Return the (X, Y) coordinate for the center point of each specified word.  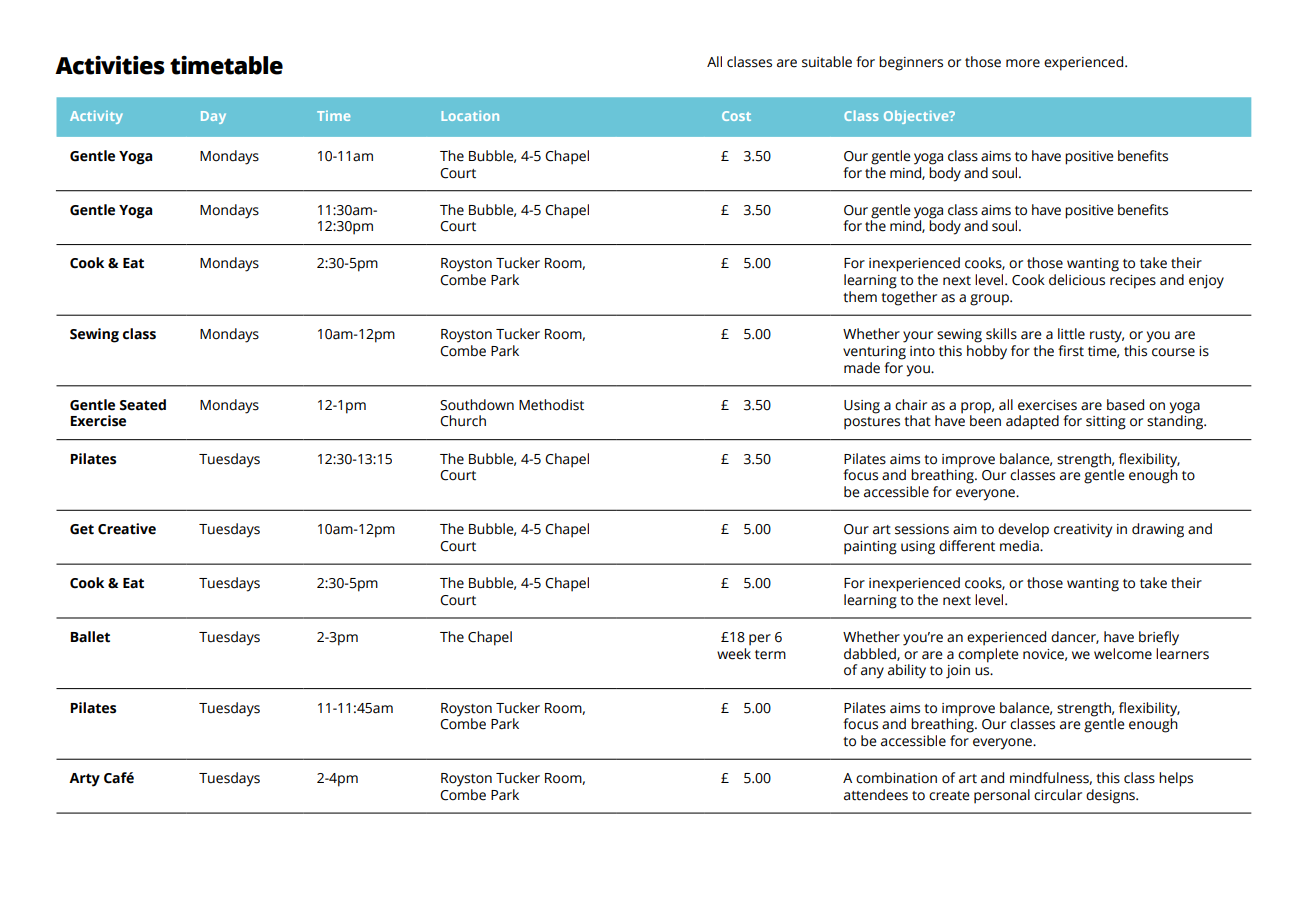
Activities (110, 65)
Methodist (551, 405)
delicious (1077, 280)
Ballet (90, 637)
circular (1058, 795)
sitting (1106, 423)
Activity (96, 117)
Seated (143, 405)
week (734, 654)
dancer (1075, 637)
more (1023, 63)
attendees (876, 795)
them (860, 297)
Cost (736, 116)
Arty (84, 780)
